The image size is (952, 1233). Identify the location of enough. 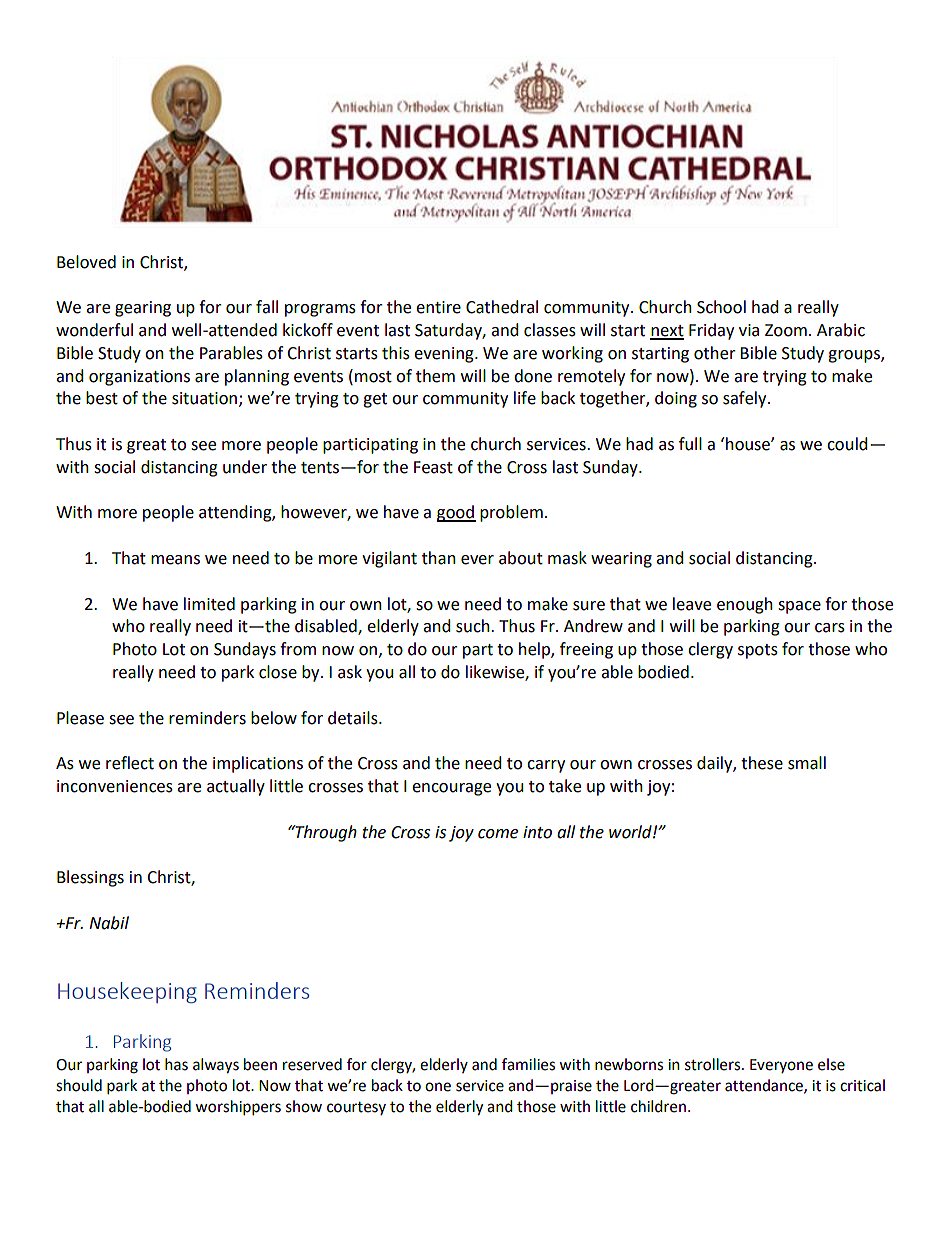
(745, 605).
